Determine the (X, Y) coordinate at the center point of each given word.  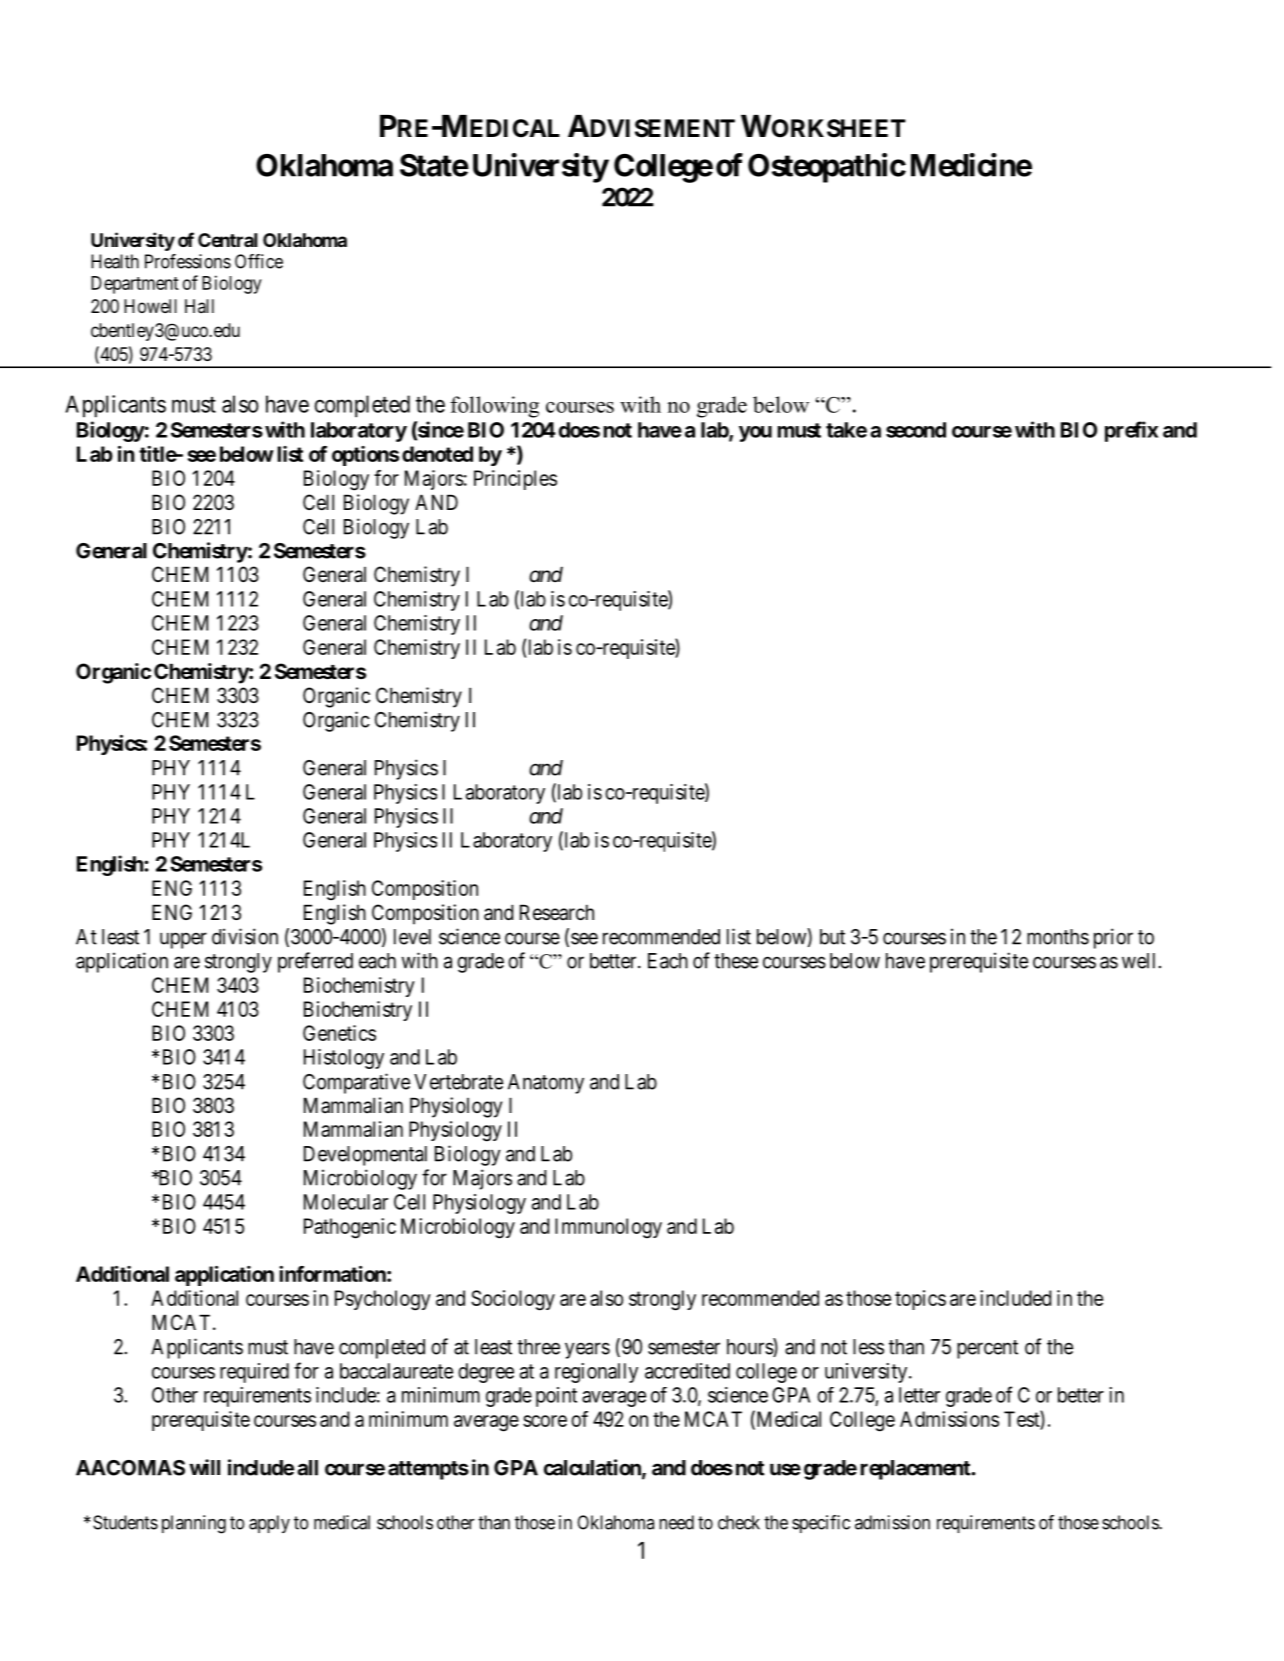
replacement (916, 1470)
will (204, 1467)
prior (1113, 938)
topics (920, 1300)
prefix (1131, 431)
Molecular (346, 1202)
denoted (437, 454)
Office (259, 261)
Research (557, 912)
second (916, 430)
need (676, 1522)
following (494, 407)
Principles (515, 480)
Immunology (608, 1228)
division (245, 936)
